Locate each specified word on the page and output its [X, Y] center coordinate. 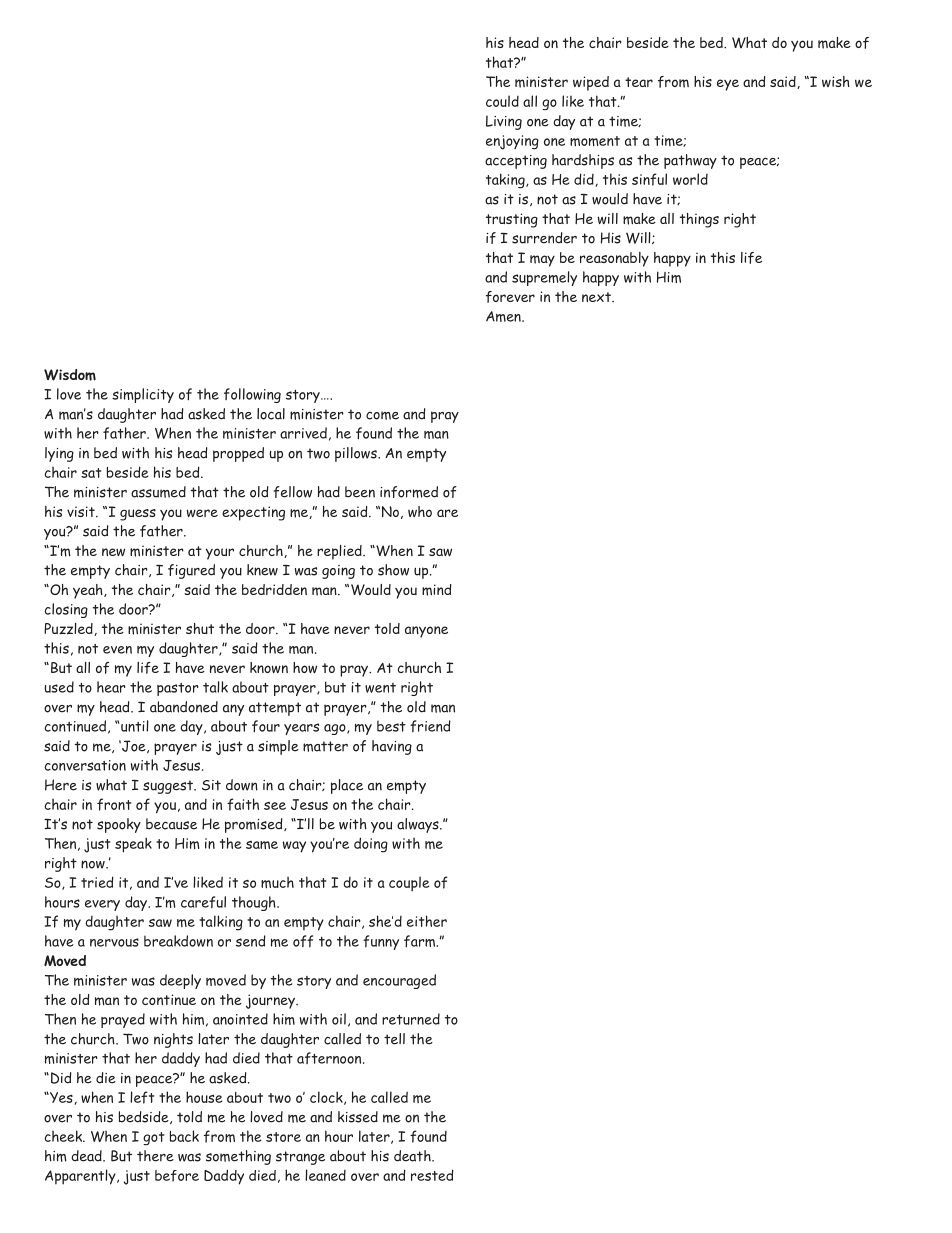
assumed [158, 492]
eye [728, 85]
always [419, 825]
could [502, 101]
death [413, 1156]
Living [504, 122]
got [153, 1139]
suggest [169, 787]
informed [409, 492]
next [597, 297]
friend [430, 726]
